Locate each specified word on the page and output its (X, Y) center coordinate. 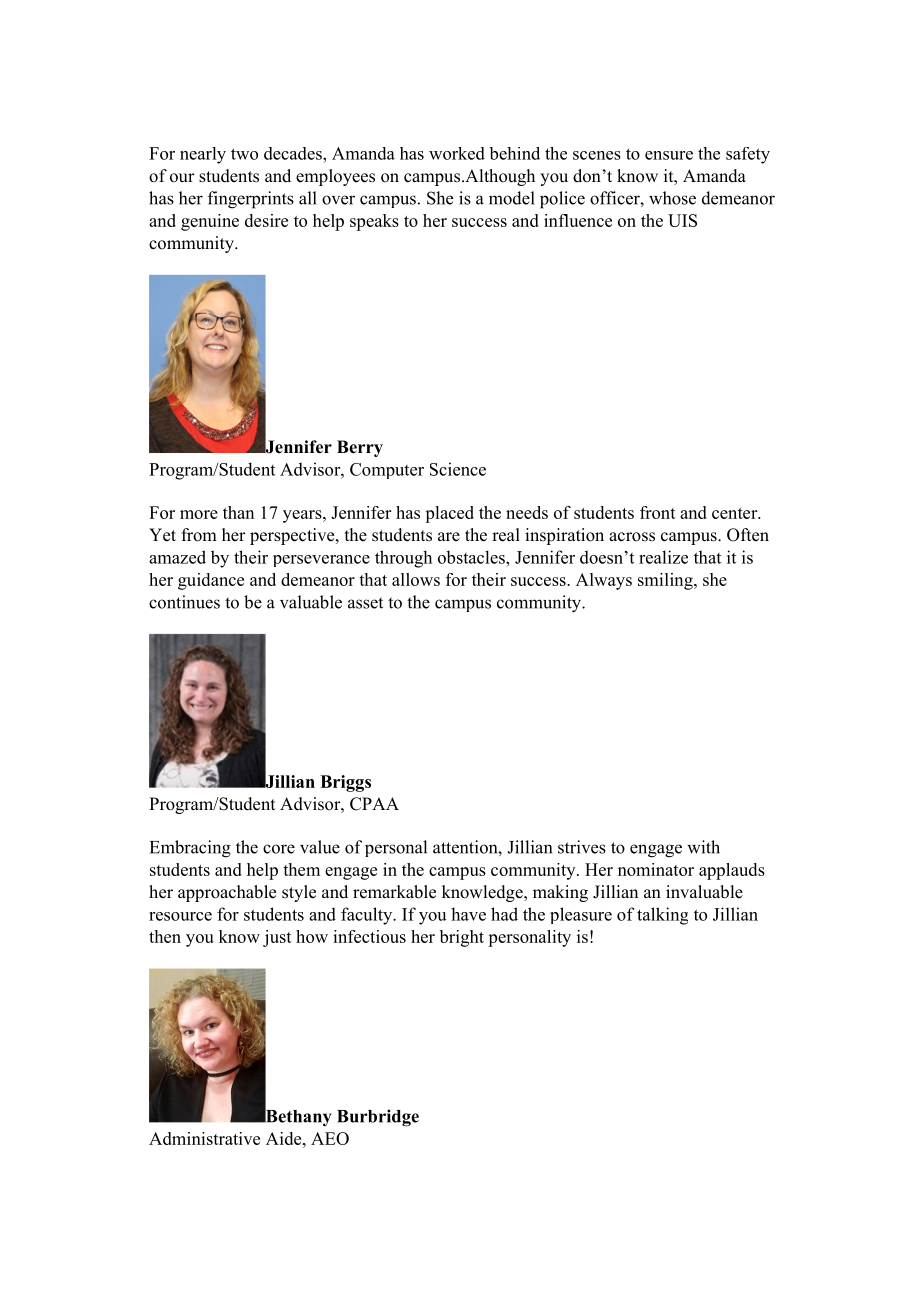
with (703, 847)
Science (458, 469)
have (468, 914)
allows (416, 579)
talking (662, 916)
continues (184, 602)
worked (457, 153)
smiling (666, 581)
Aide (285, 1138)
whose (672, 198)
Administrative (204, 1138)
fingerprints (251, 200)
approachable (227, 893)
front (658, 512)
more (199, 514)
